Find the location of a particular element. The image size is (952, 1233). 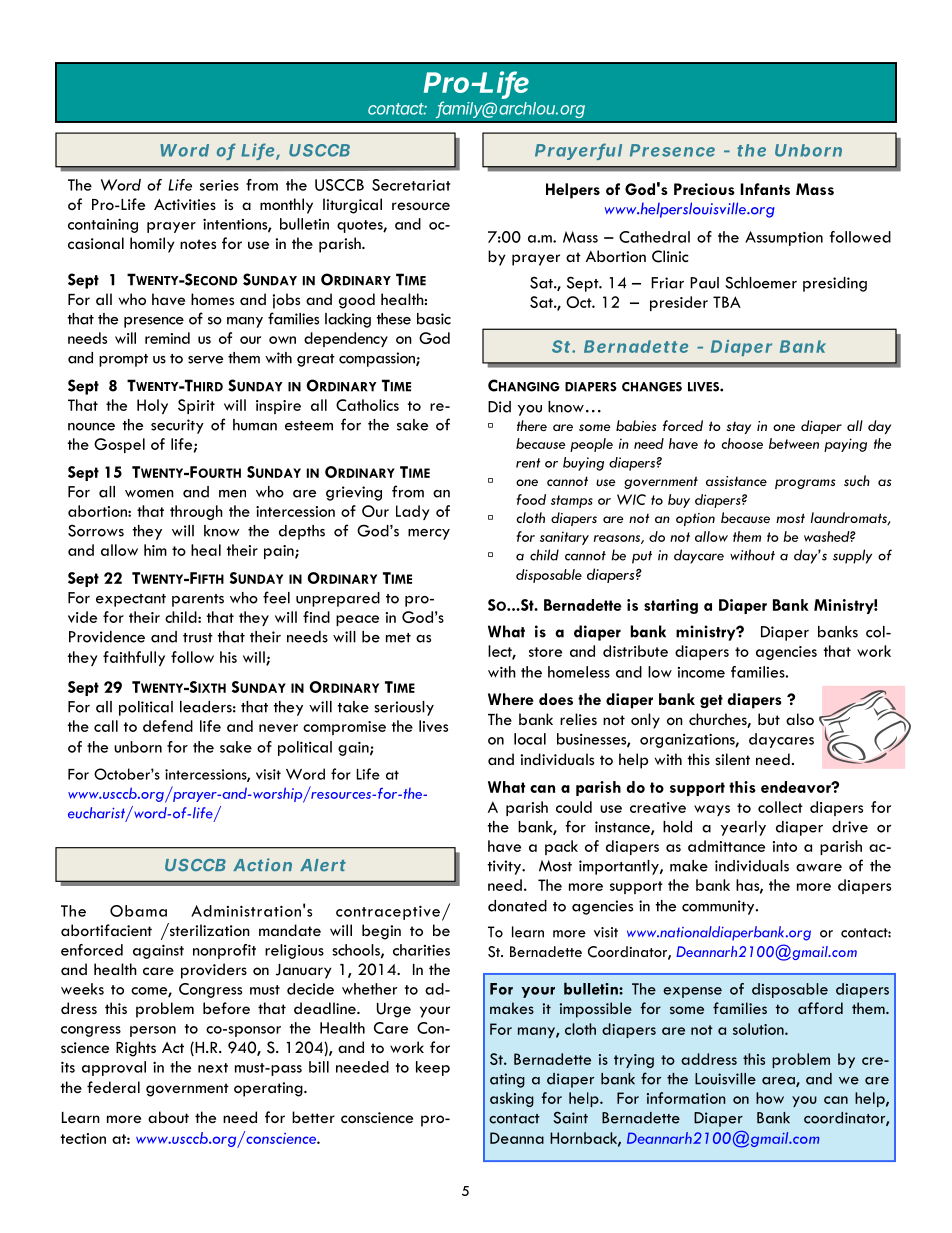

Activities is located at coordinates (185, 204).
